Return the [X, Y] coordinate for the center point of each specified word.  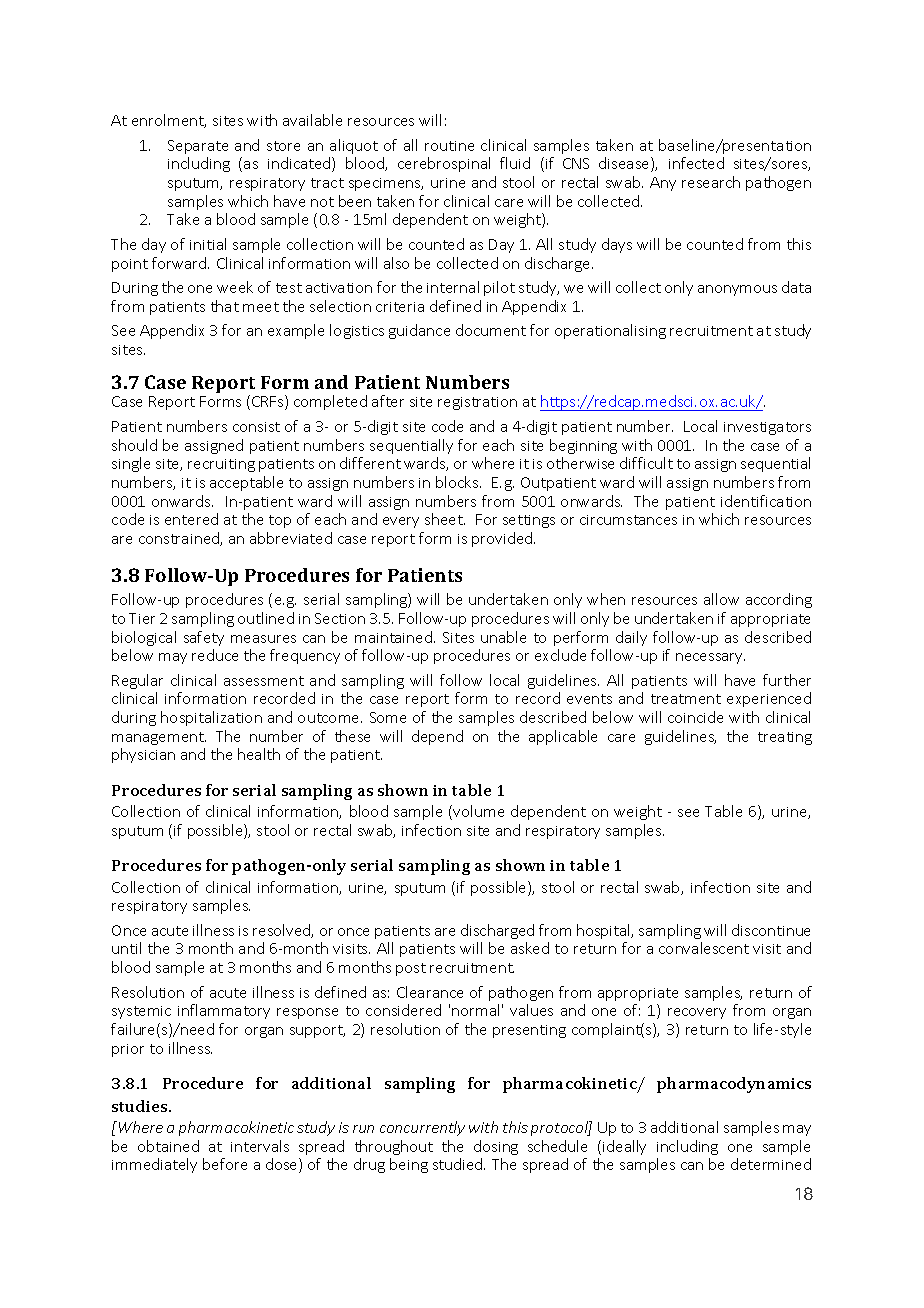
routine [449, 146]
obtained [168, 1146]
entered [191, 519]
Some [388, 717]
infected [696, 163]
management [159, 738]
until [126, 948]
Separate [198, 147]
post [411, 969]
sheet [445, 519]
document [491, 330]
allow [721, 599]
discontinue [771, 930]
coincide [695, 717]
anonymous [737, 290]
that [225, 306]
